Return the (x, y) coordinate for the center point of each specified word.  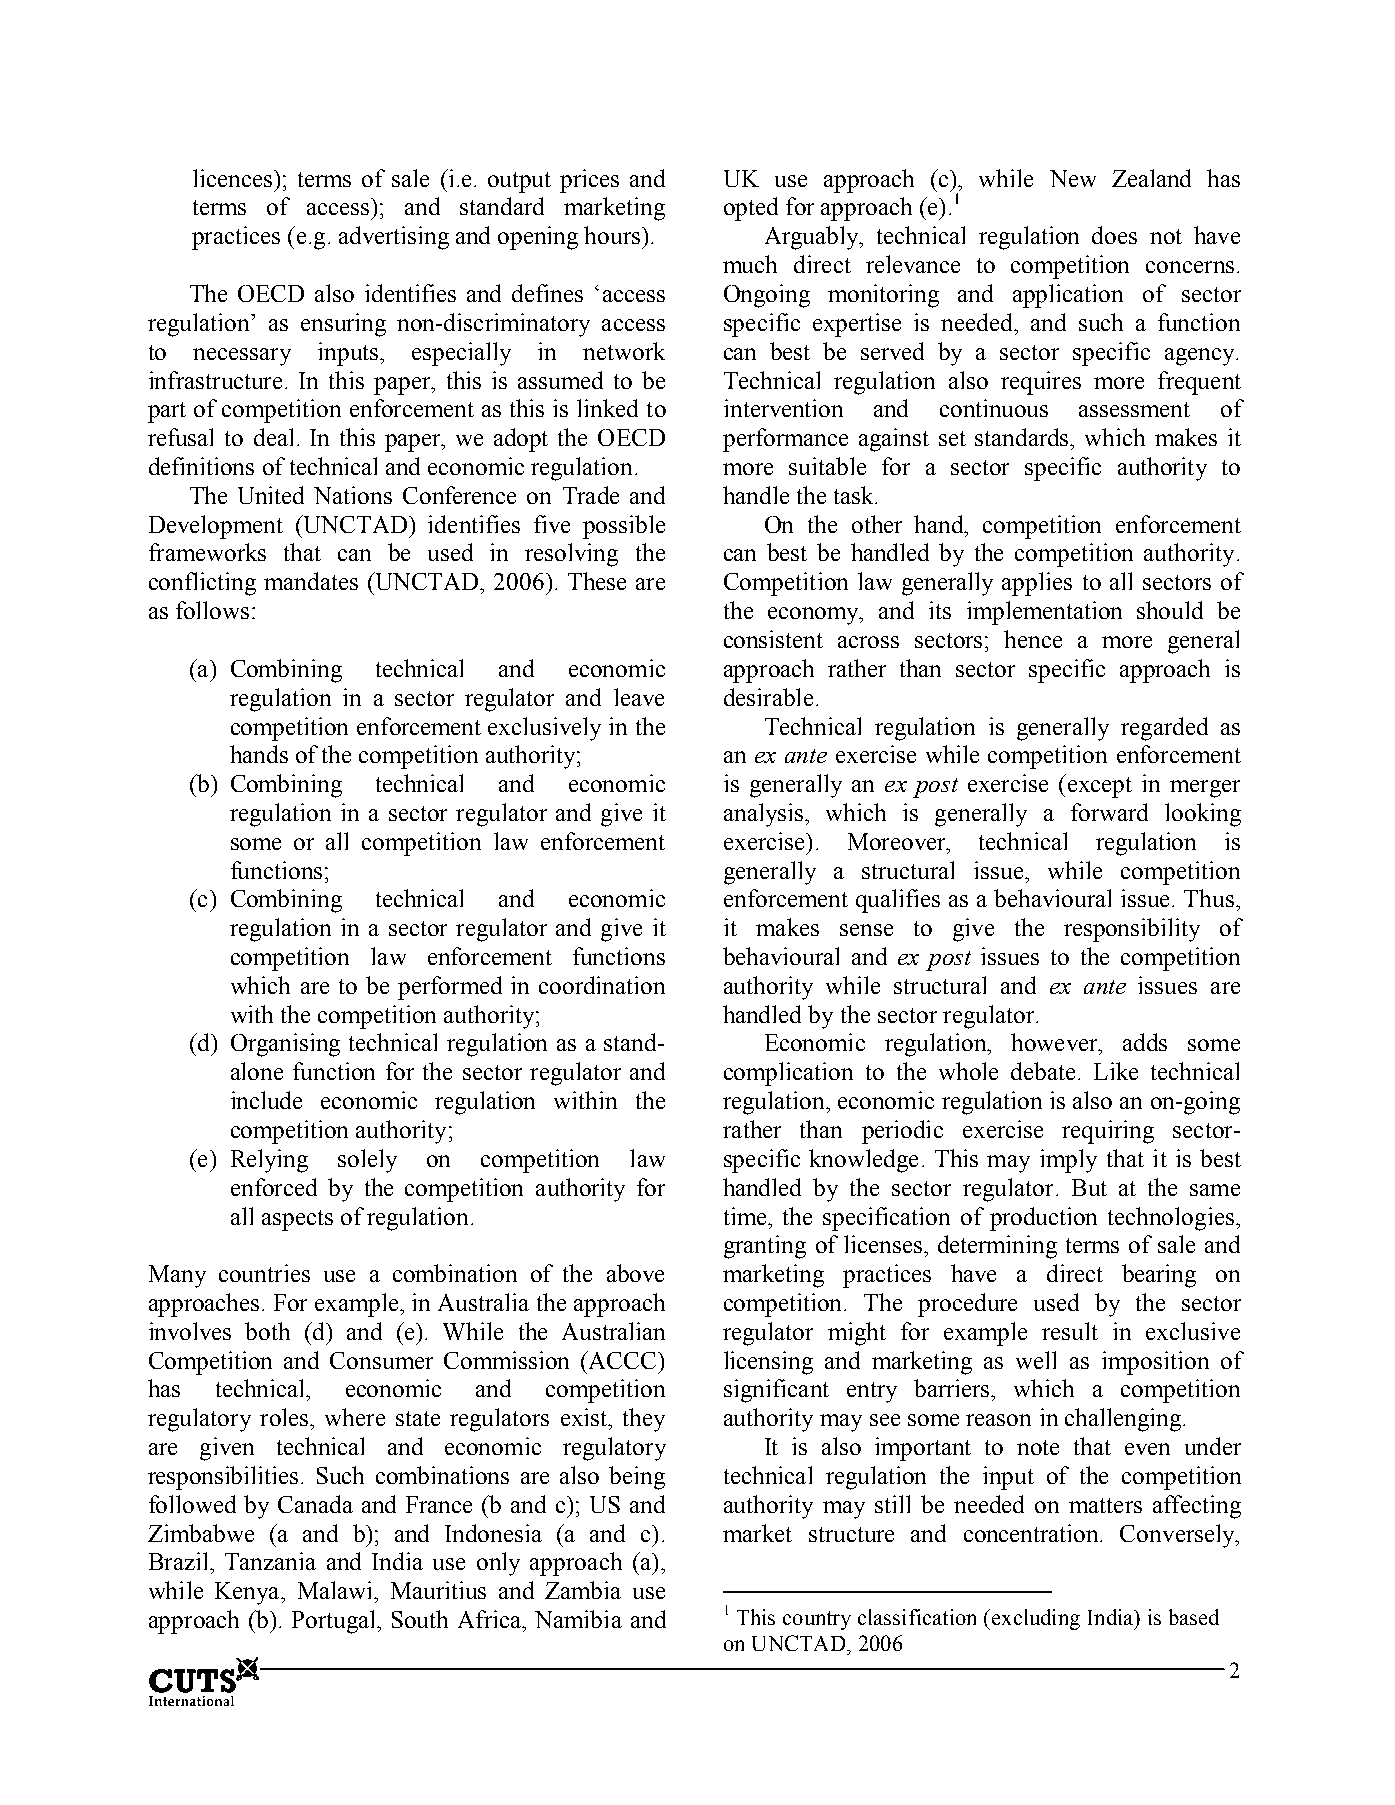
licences (232, 178)
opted (751, 209)
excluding (1034, 1619)
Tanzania (270, 1561)
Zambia (583, 1590)
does (1114, 235)
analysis (763, 815)
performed (450, 988)
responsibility (1132, 930)
